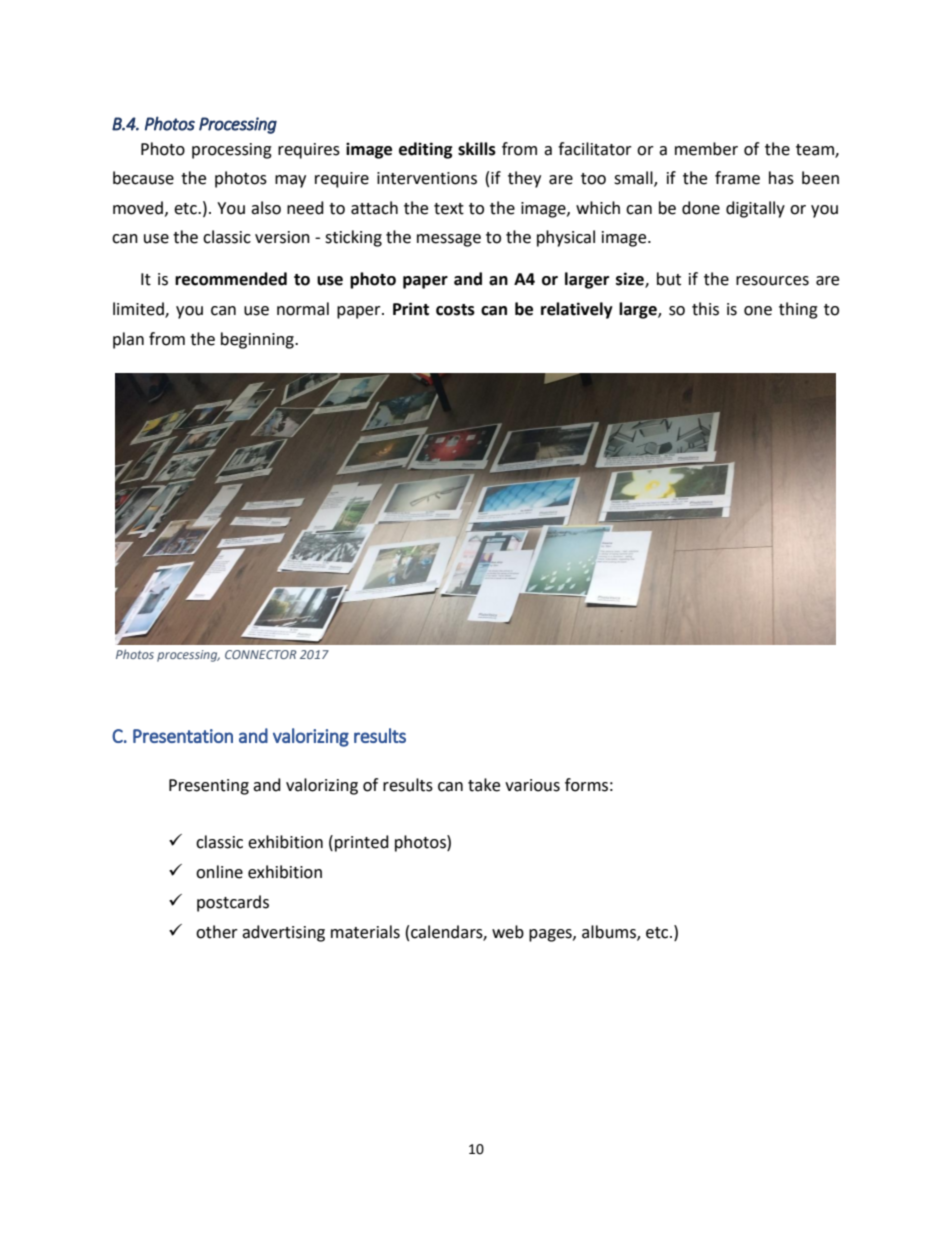  I want to click on costs, so click(455, 310).
